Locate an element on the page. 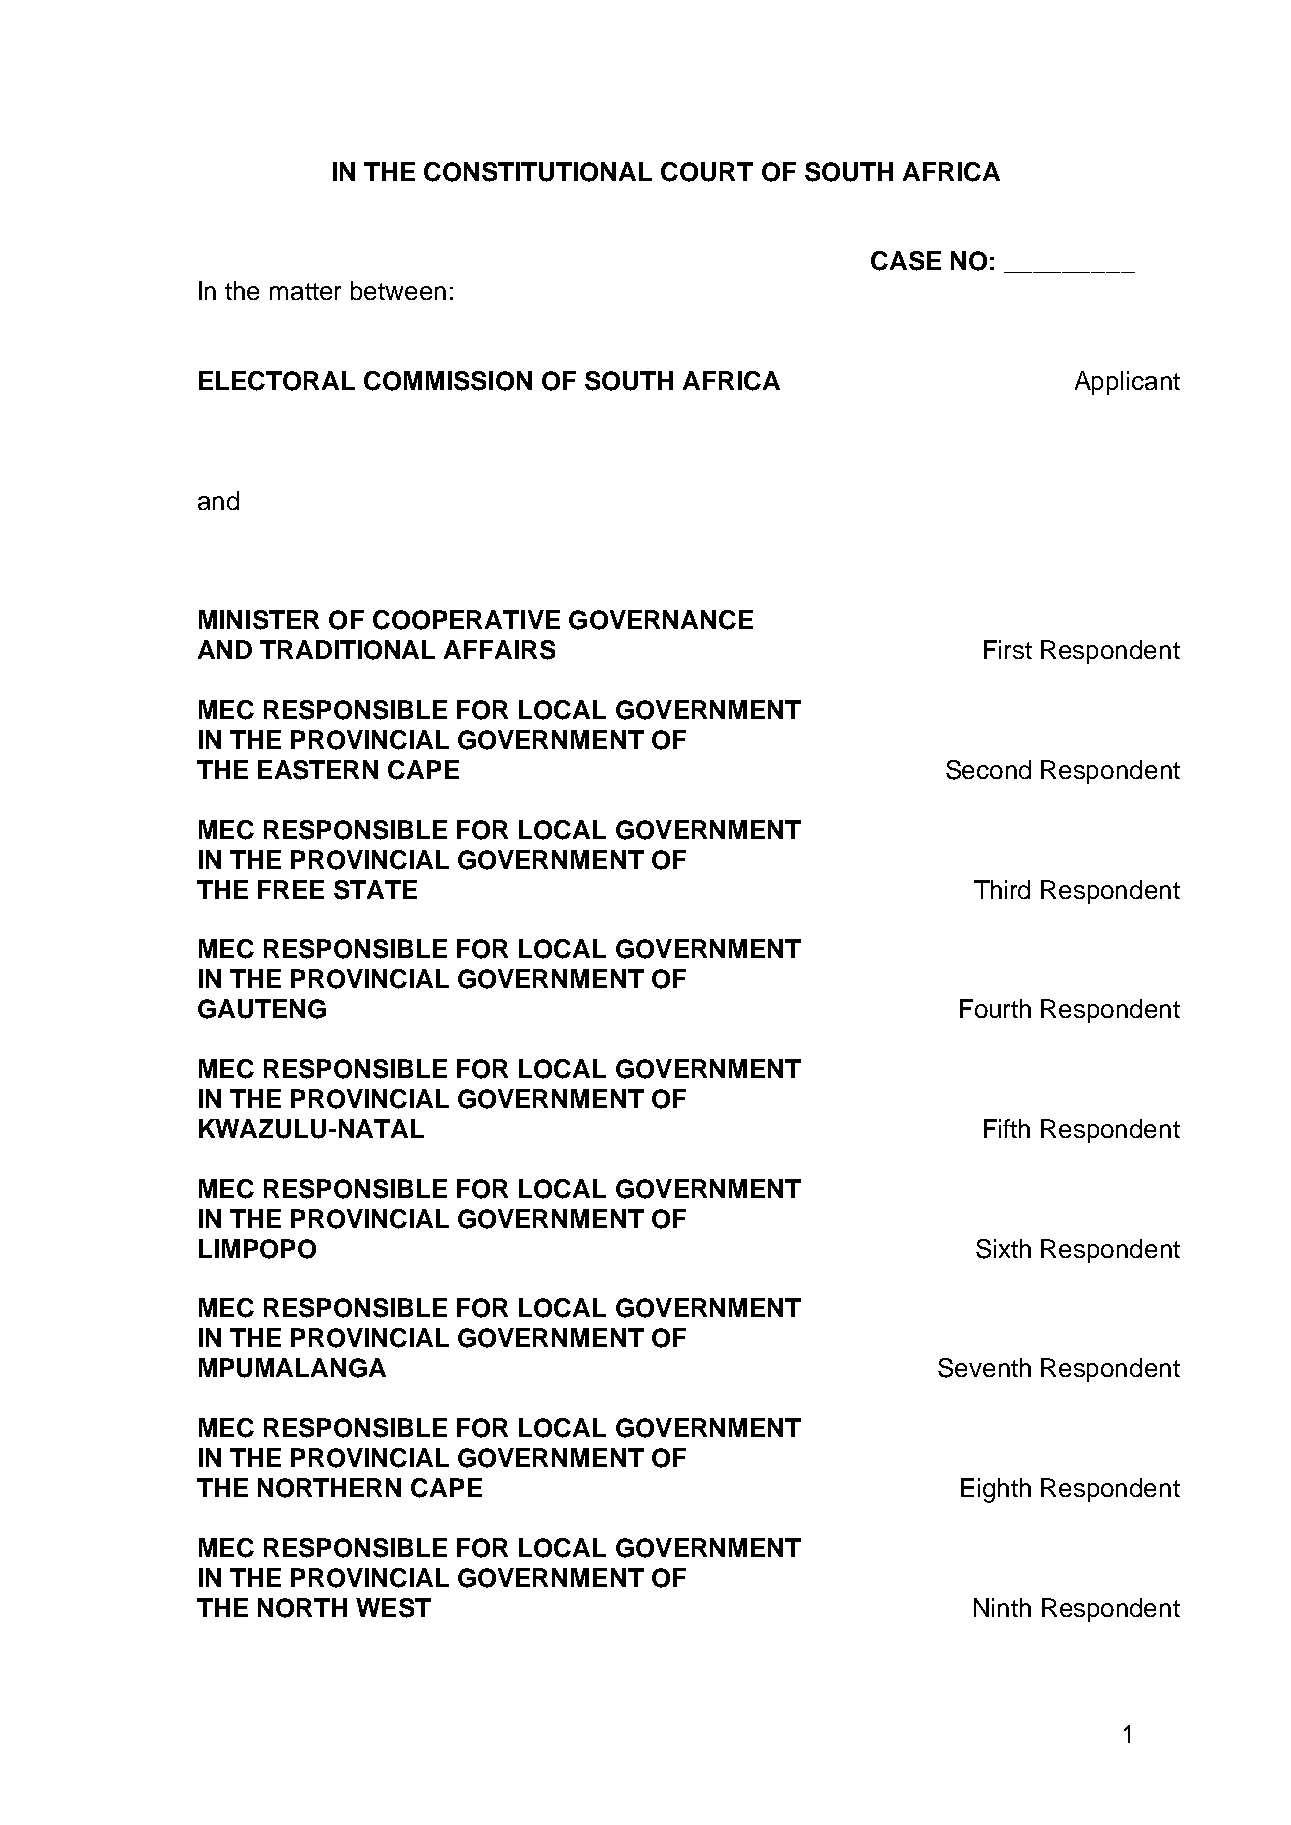 This page has height=1825, width=1291. between is located at coordinates (398, 290).
